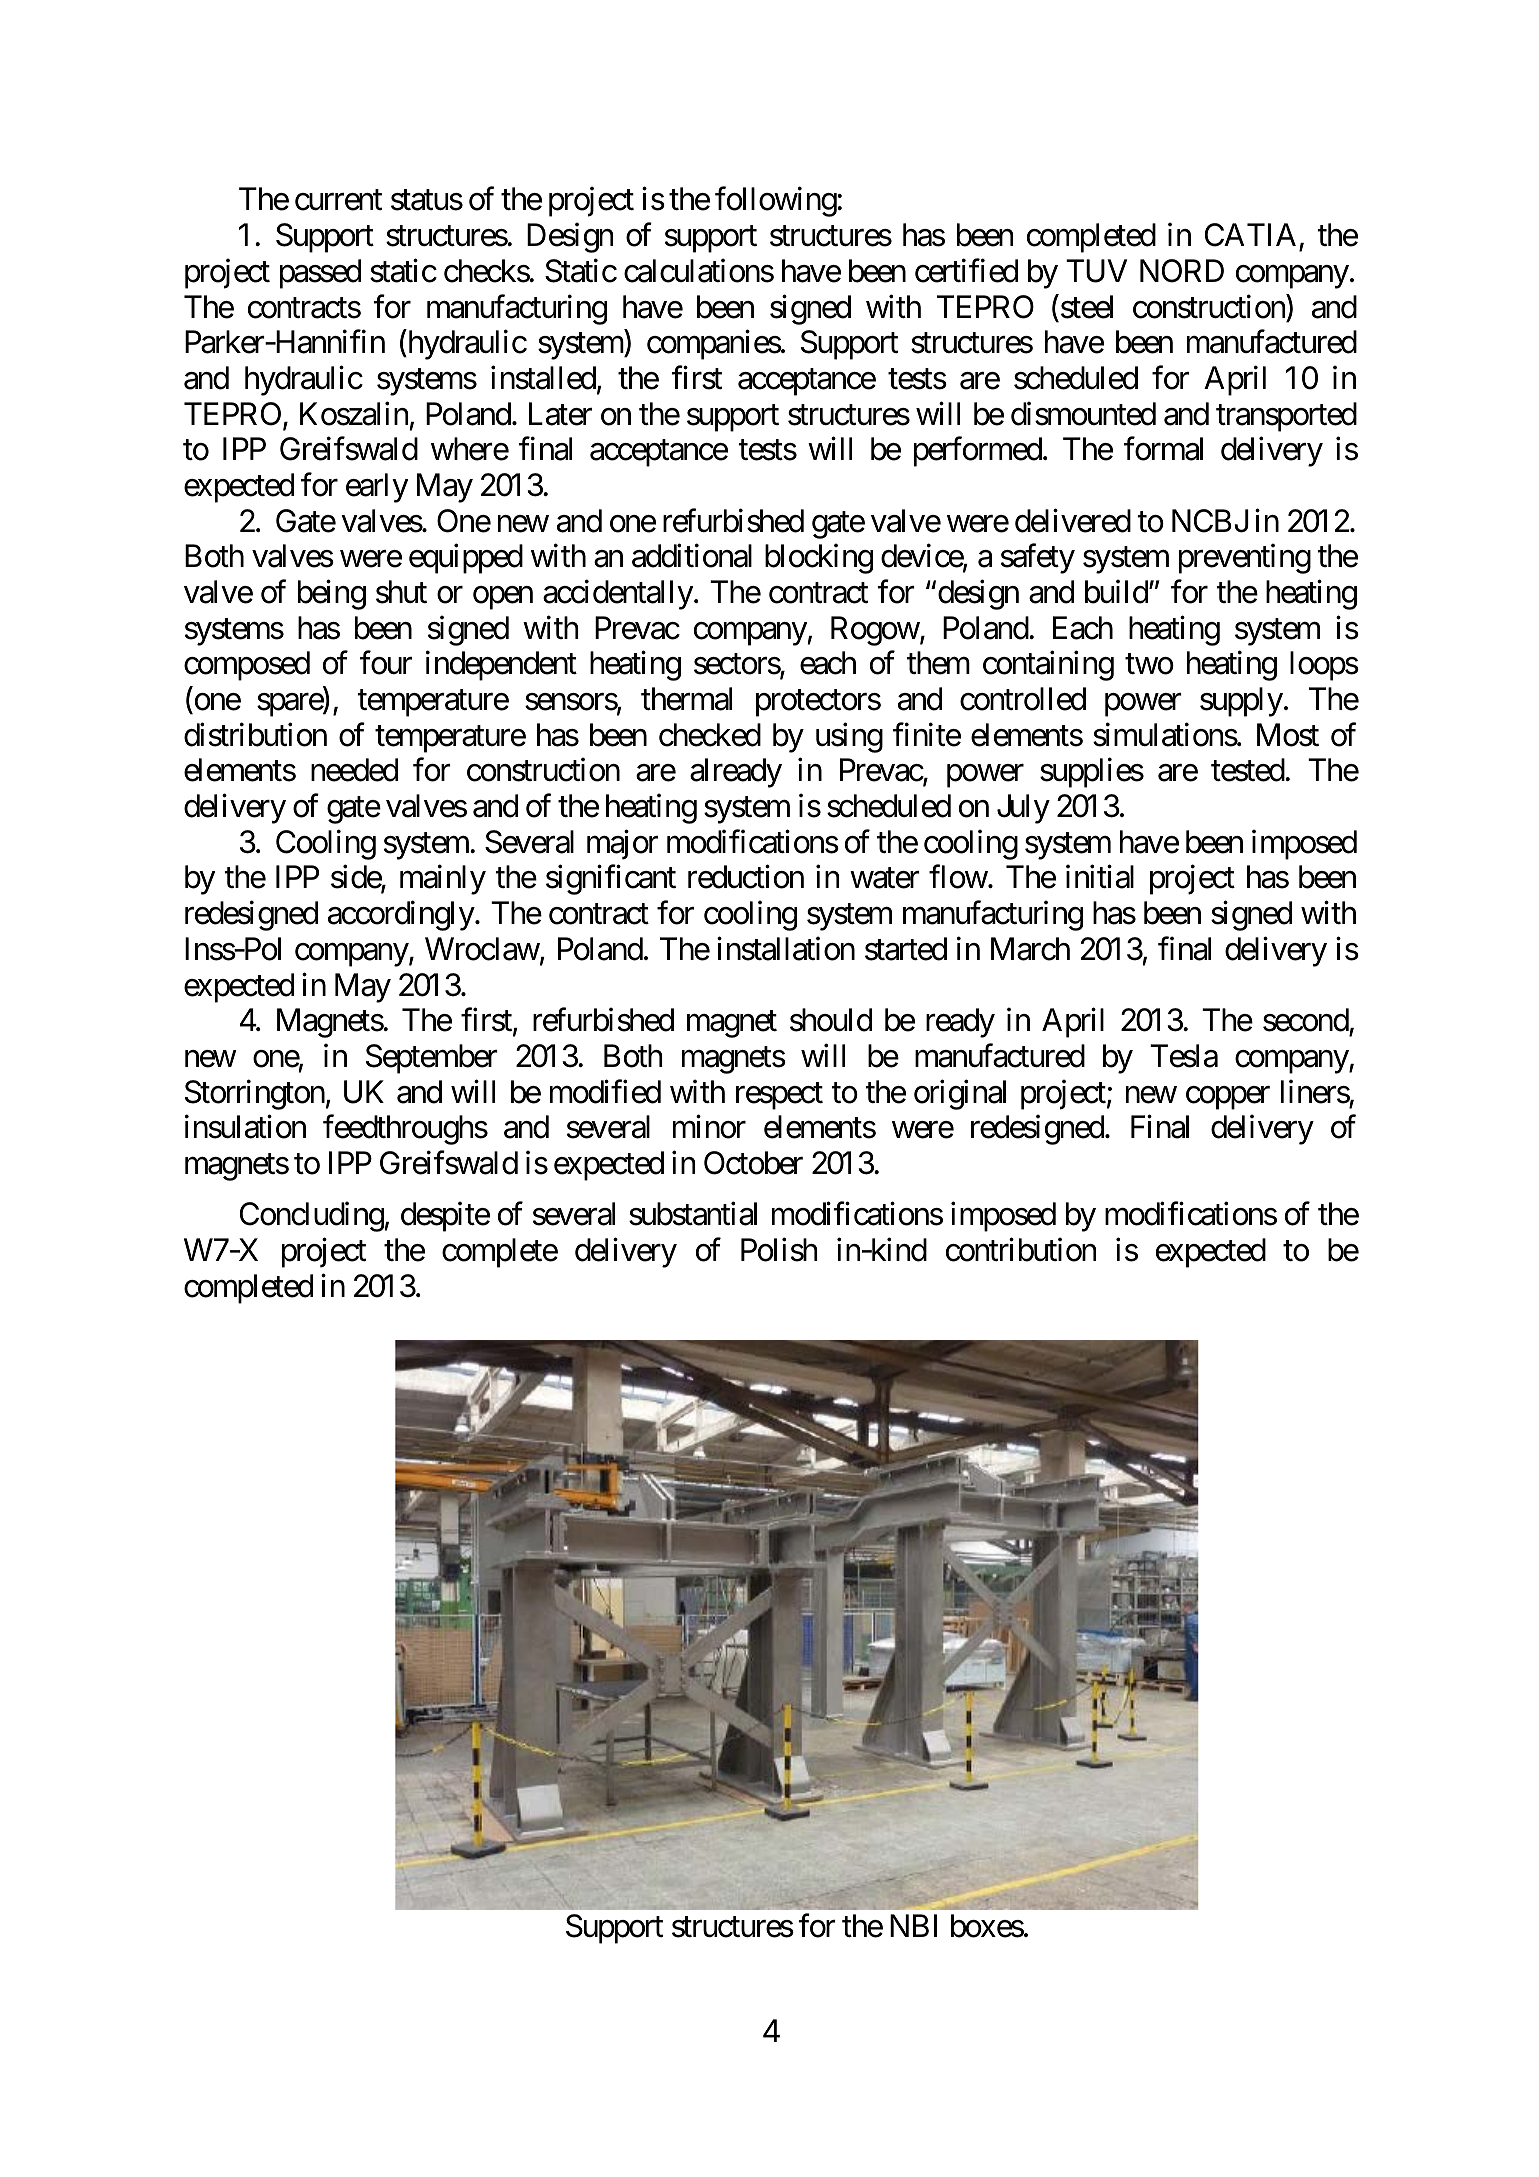 The width and height of the screenshot is (1539, 2177). I want to click on contribution, so click(1021, 1250).
